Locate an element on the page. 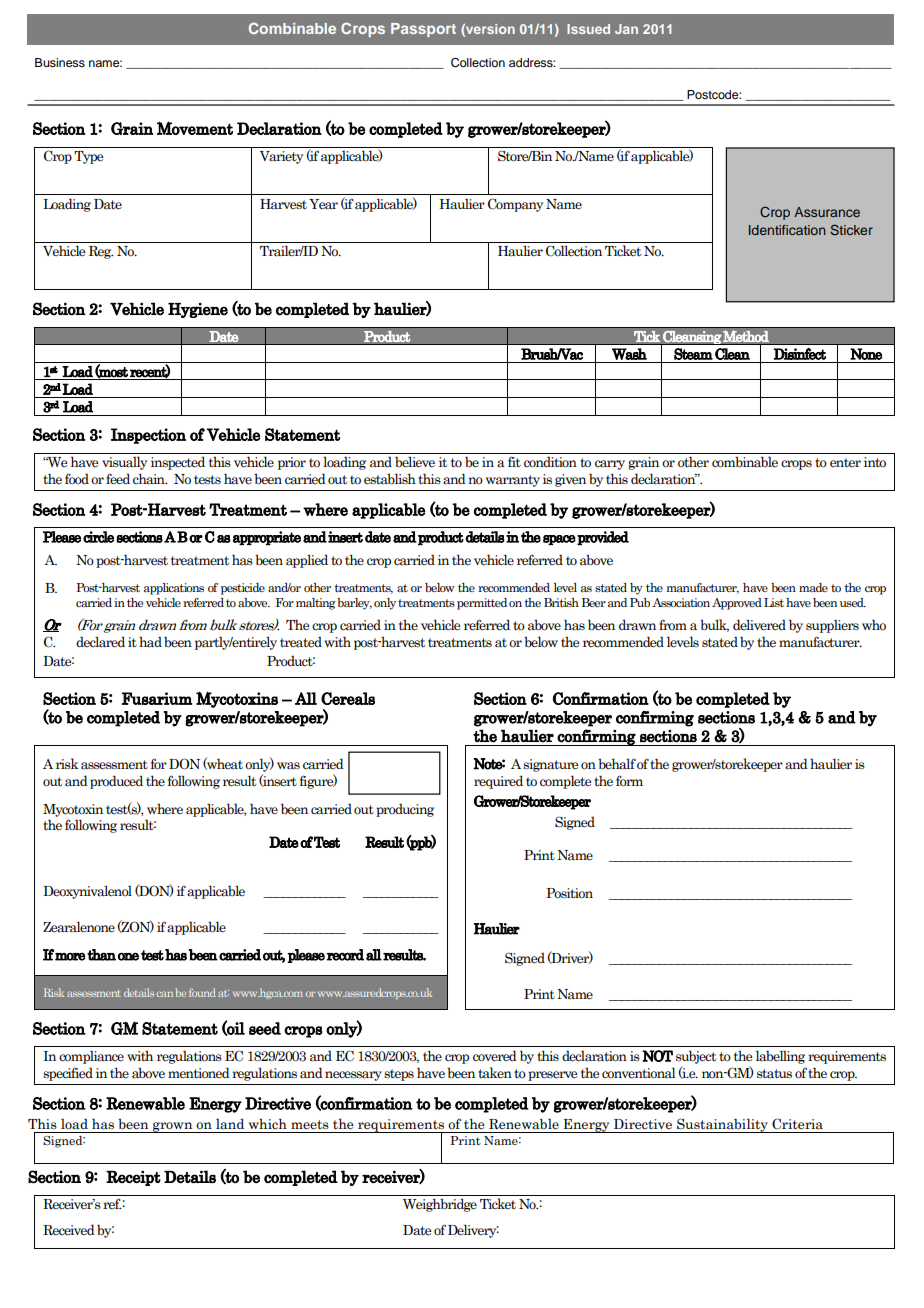  permitted is located at coordinates (482, 604).
